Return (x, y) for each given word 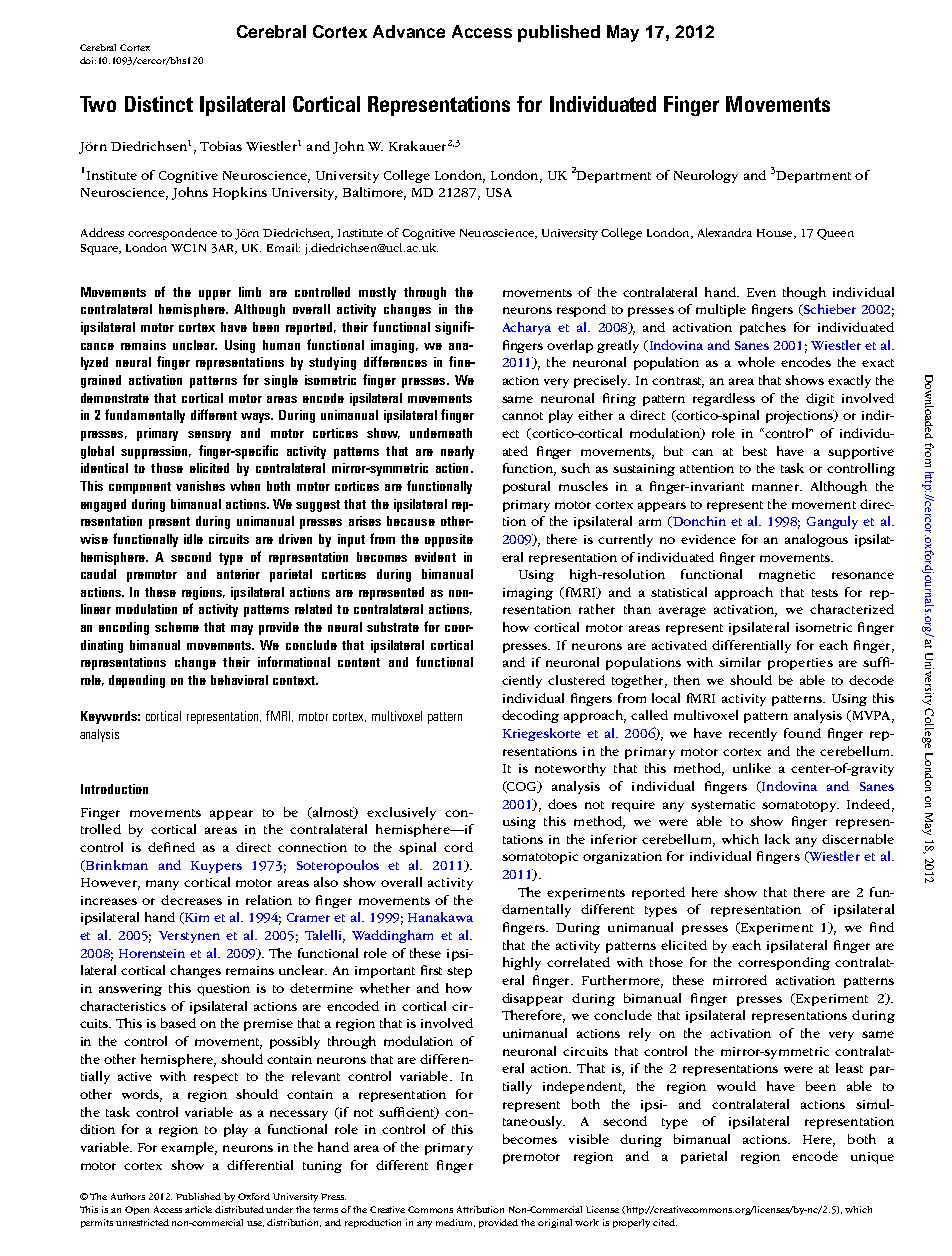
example (189, 1148)
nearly (457, 452)
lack (777, 839)
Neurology (706, 176)
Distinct (159, 104)
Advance (409, 31)
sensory (209, 436)
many (162, 885)
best (755, 451)
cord (458, 847)
